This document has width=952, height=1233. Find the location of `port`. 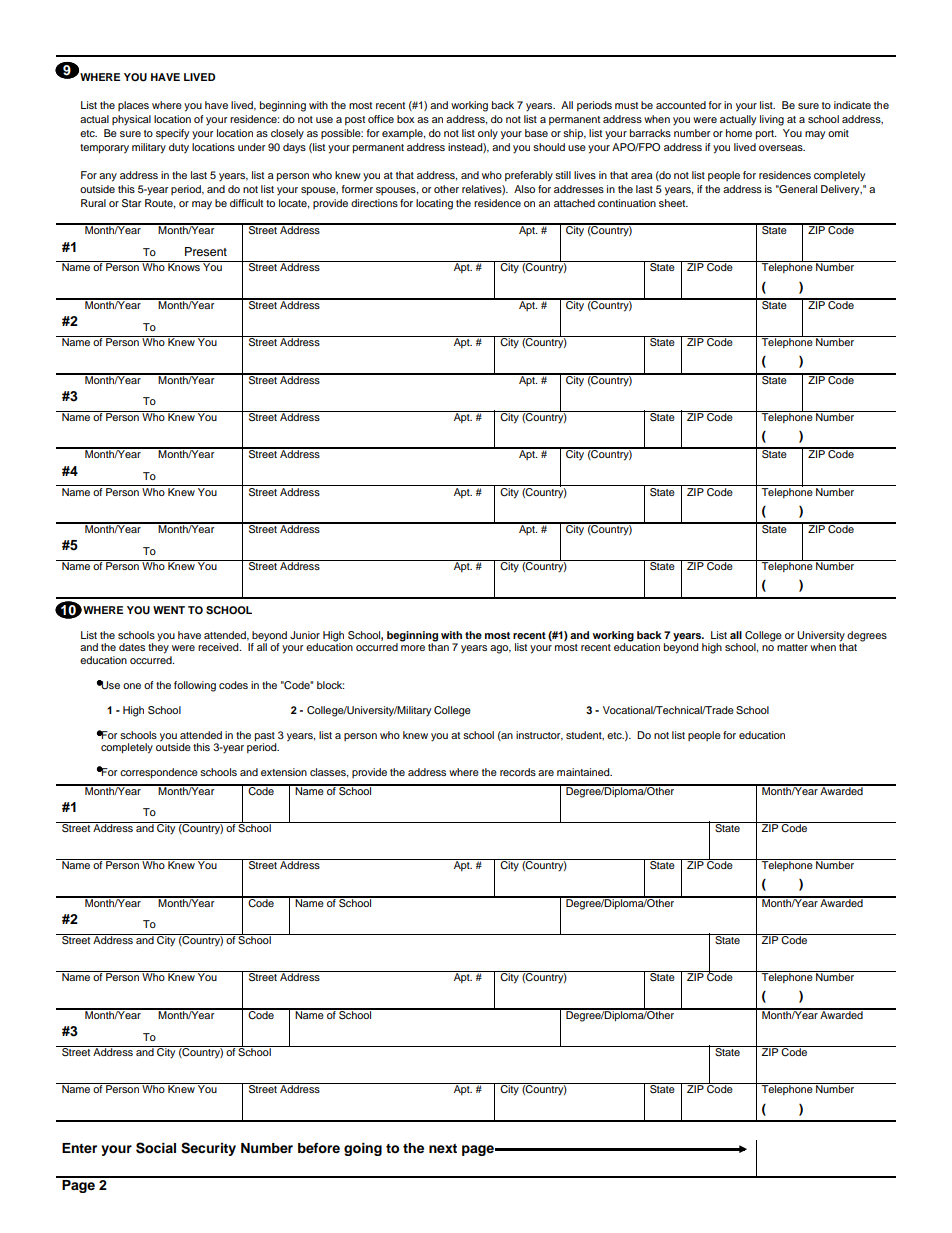

port is located at coordinates (766, 135).
